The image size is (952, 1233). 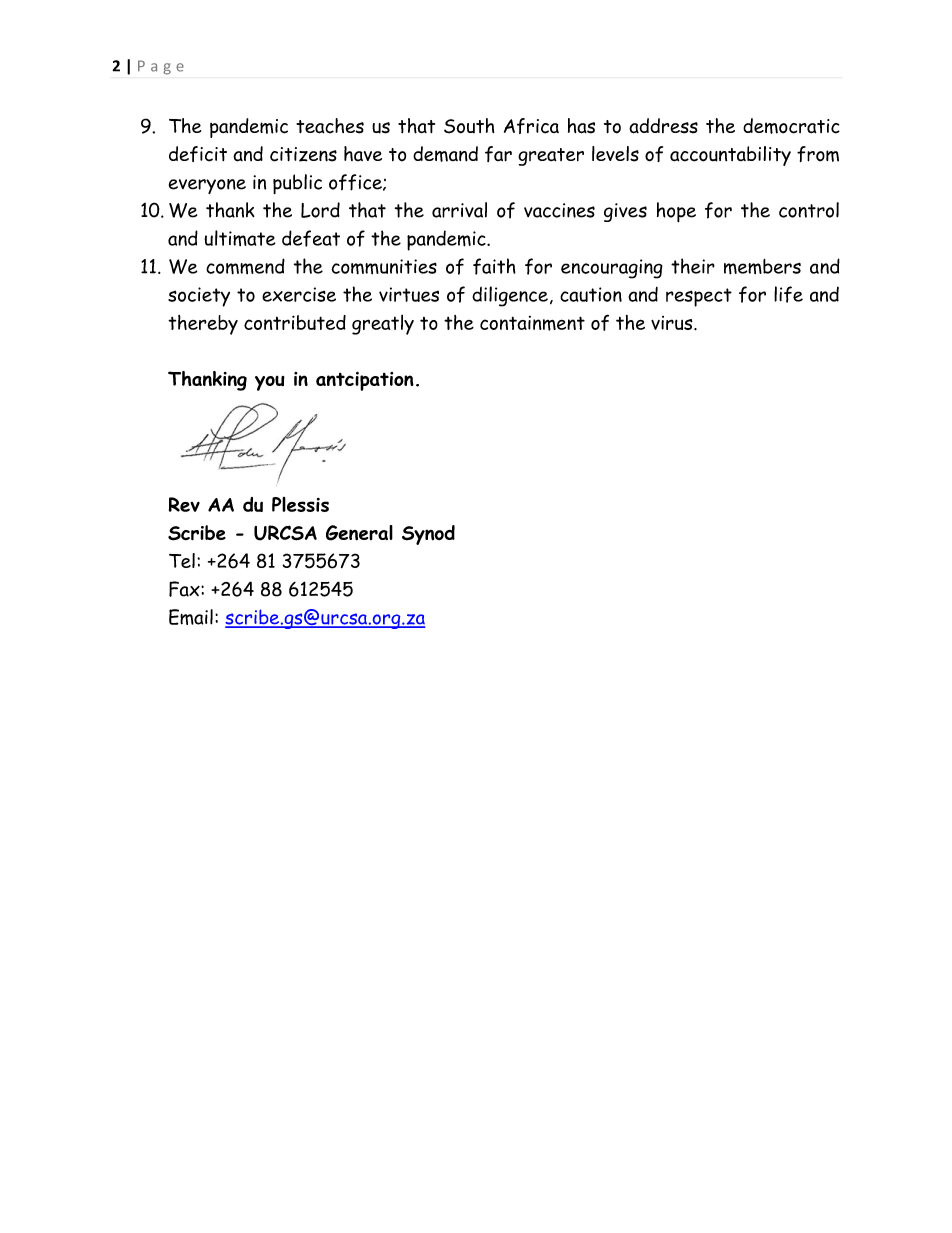 I want to click on far, so click(x=498, y=154).
